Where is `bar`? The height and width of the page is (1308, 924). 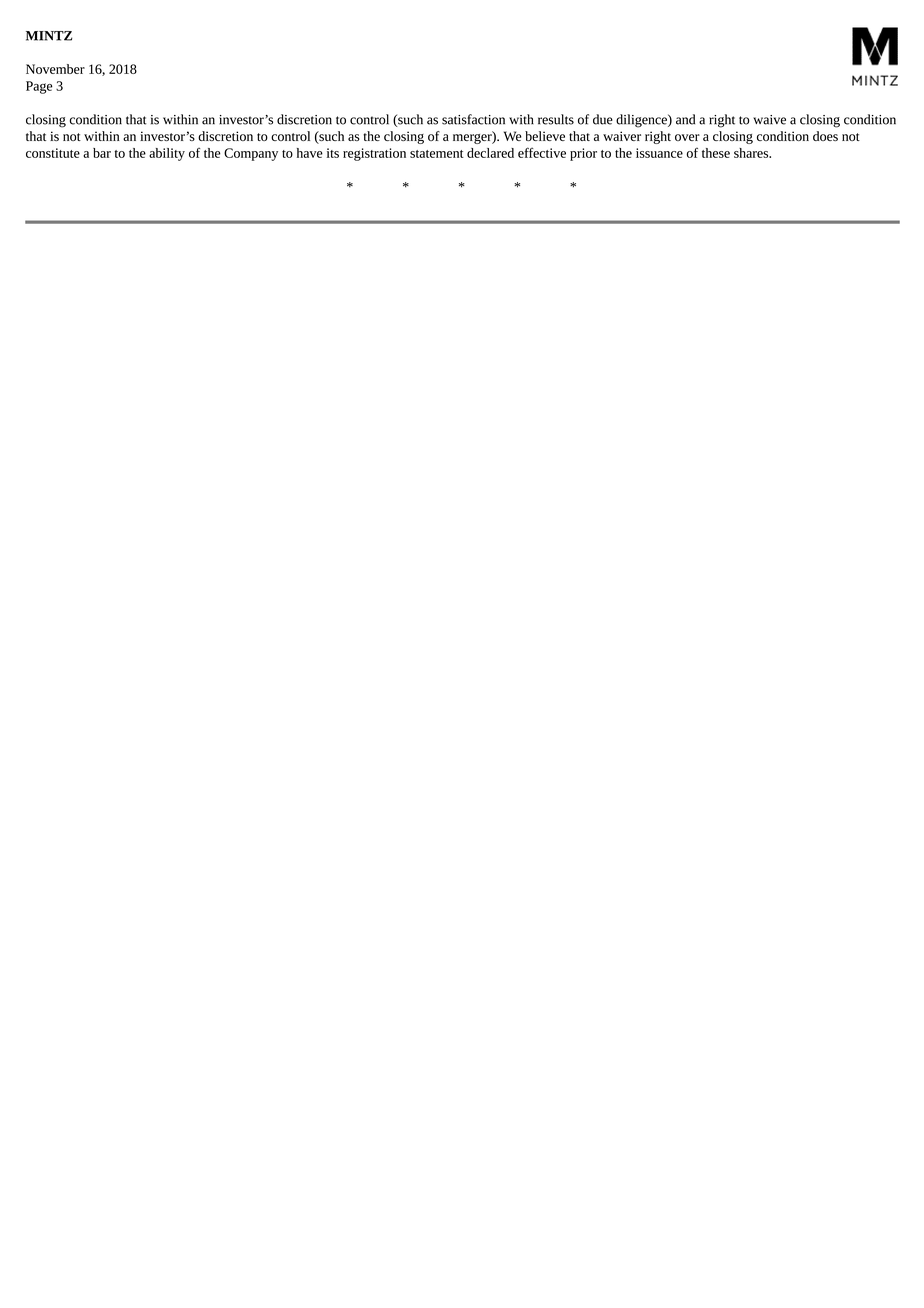
bar is located at coordinates (102, 153).
